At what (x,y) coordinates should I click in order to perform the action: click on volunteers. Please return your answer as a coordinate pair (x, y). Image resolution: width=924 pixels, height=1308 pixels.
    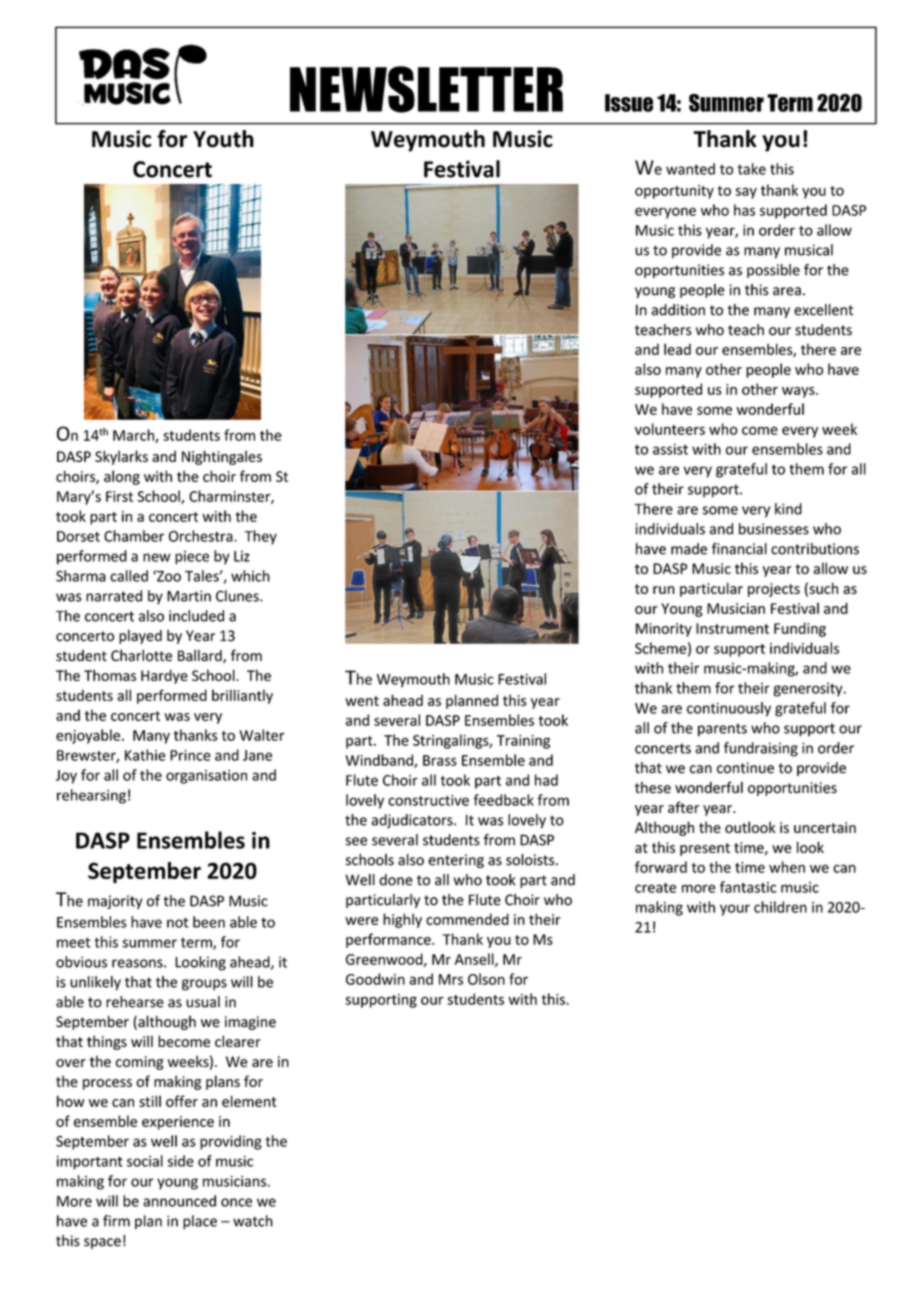
    Looking at the image, I should click on (670, 429).
